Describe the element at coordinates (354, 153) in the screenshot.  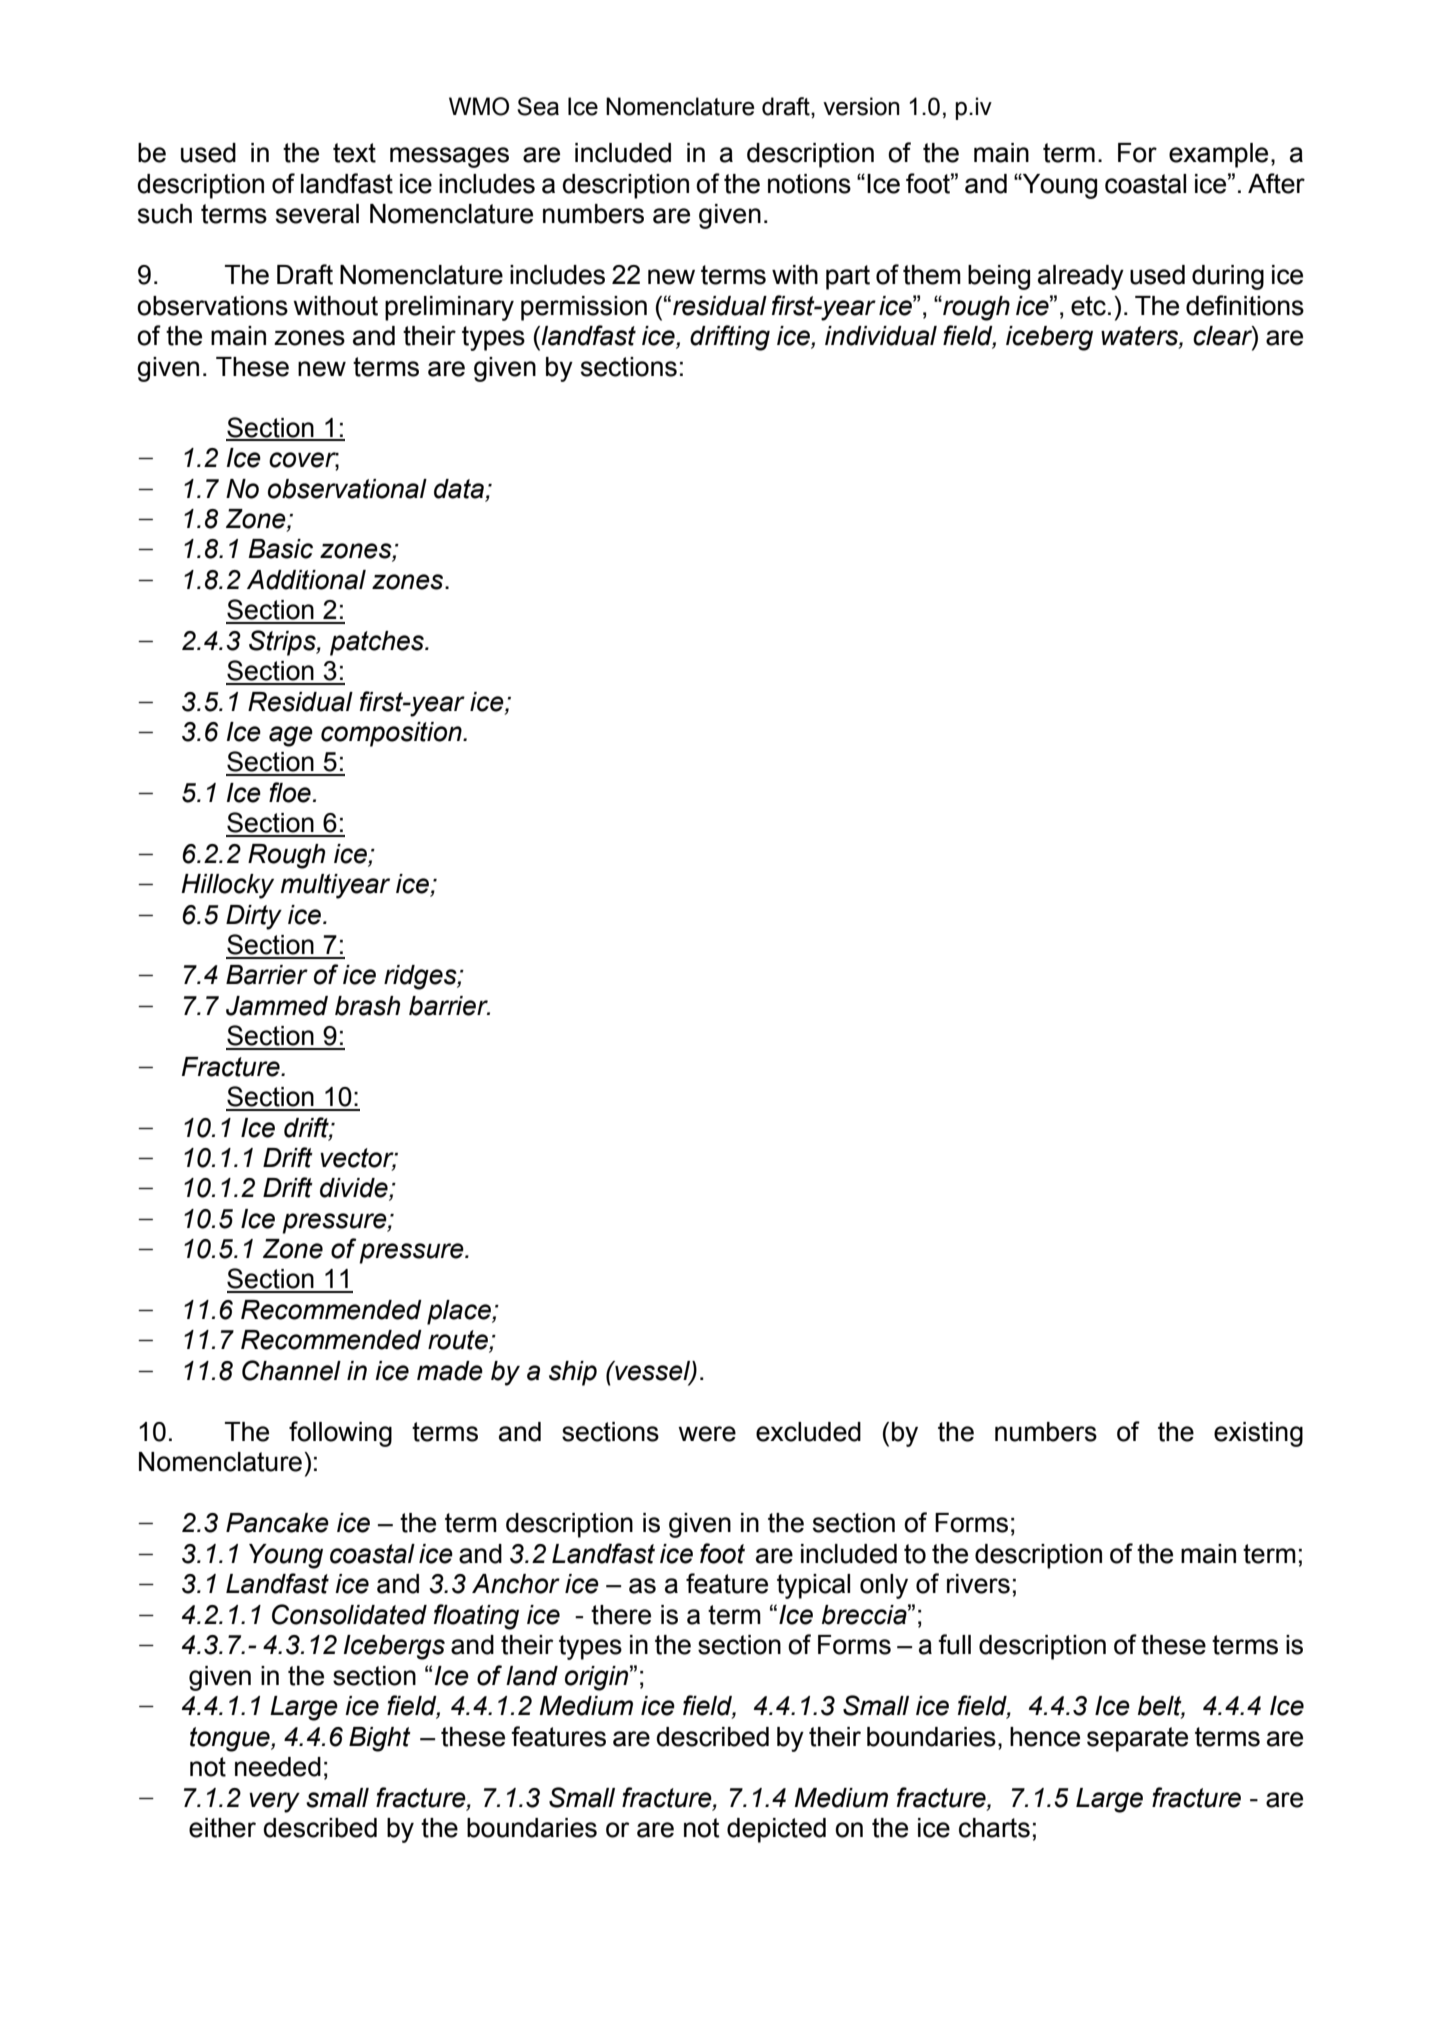
I see `text` at that location.
